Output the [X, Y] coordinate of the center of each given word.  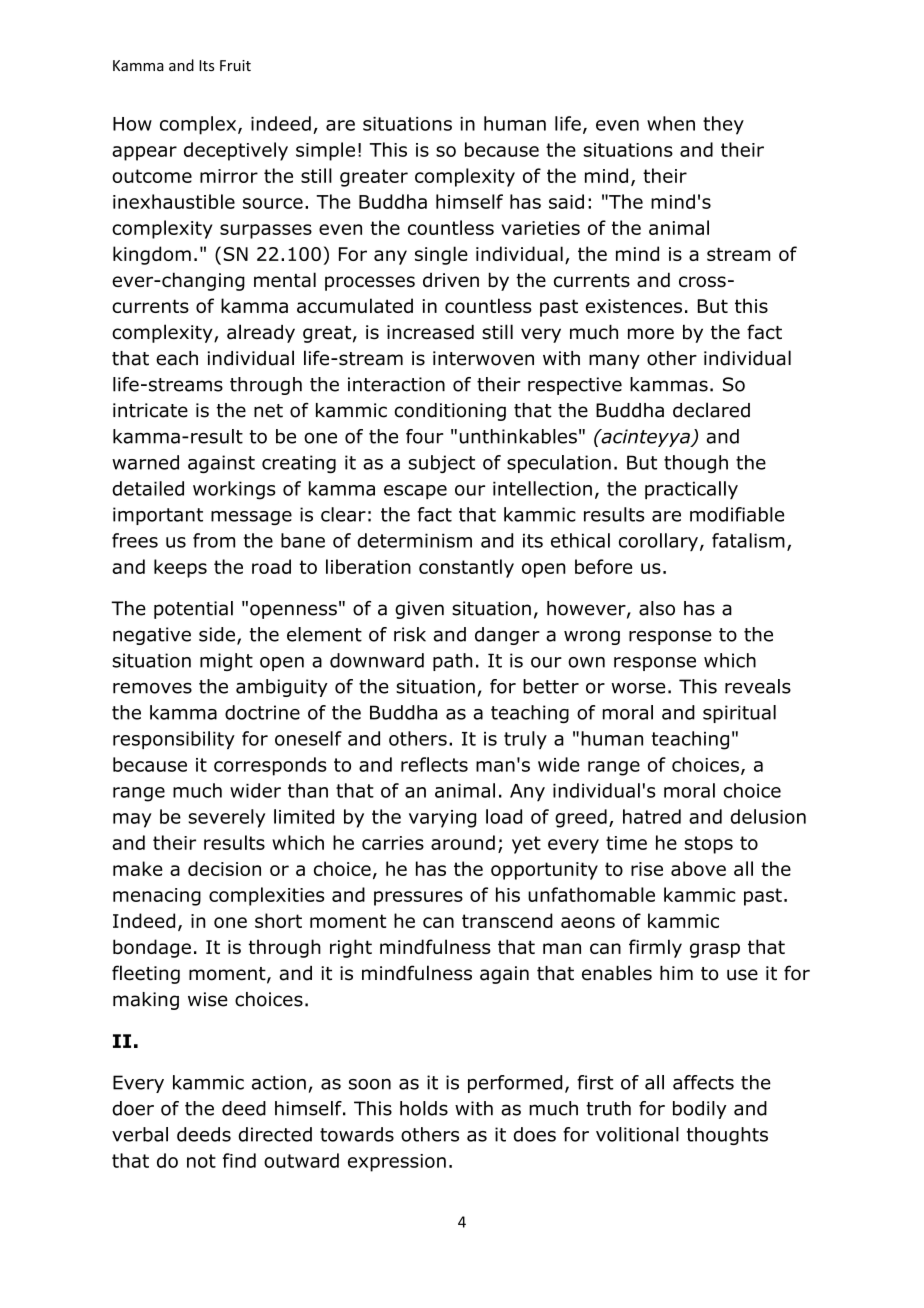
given [419, 610]
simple [325, 151]
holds [424, 1108]
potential [193, 610]
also [657, 608]
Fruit [235, 65]
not [201, 1161]
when [671, 123]
